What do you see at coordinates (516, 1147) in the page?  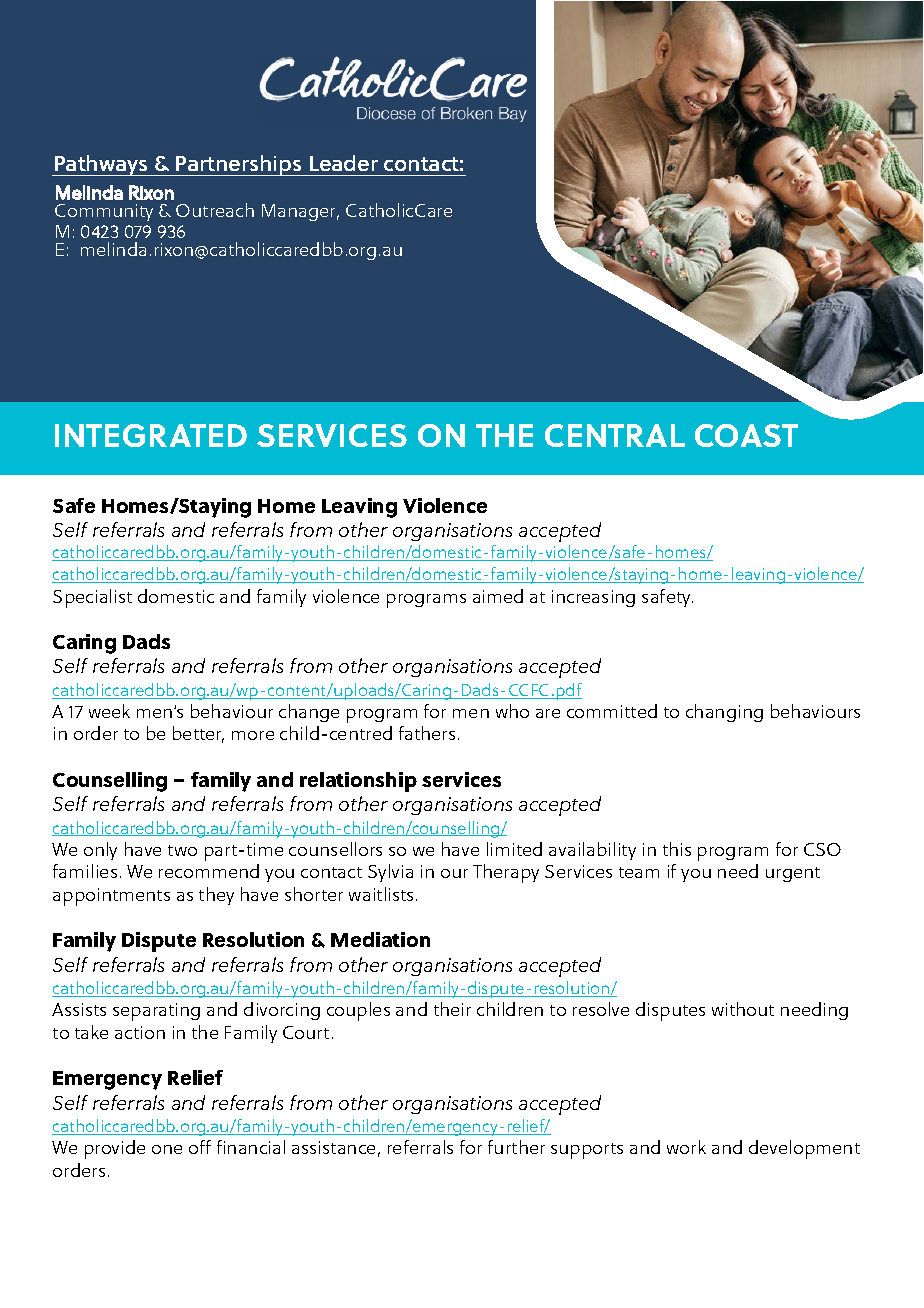 I see `further` at bounding box center [516, 1147].
